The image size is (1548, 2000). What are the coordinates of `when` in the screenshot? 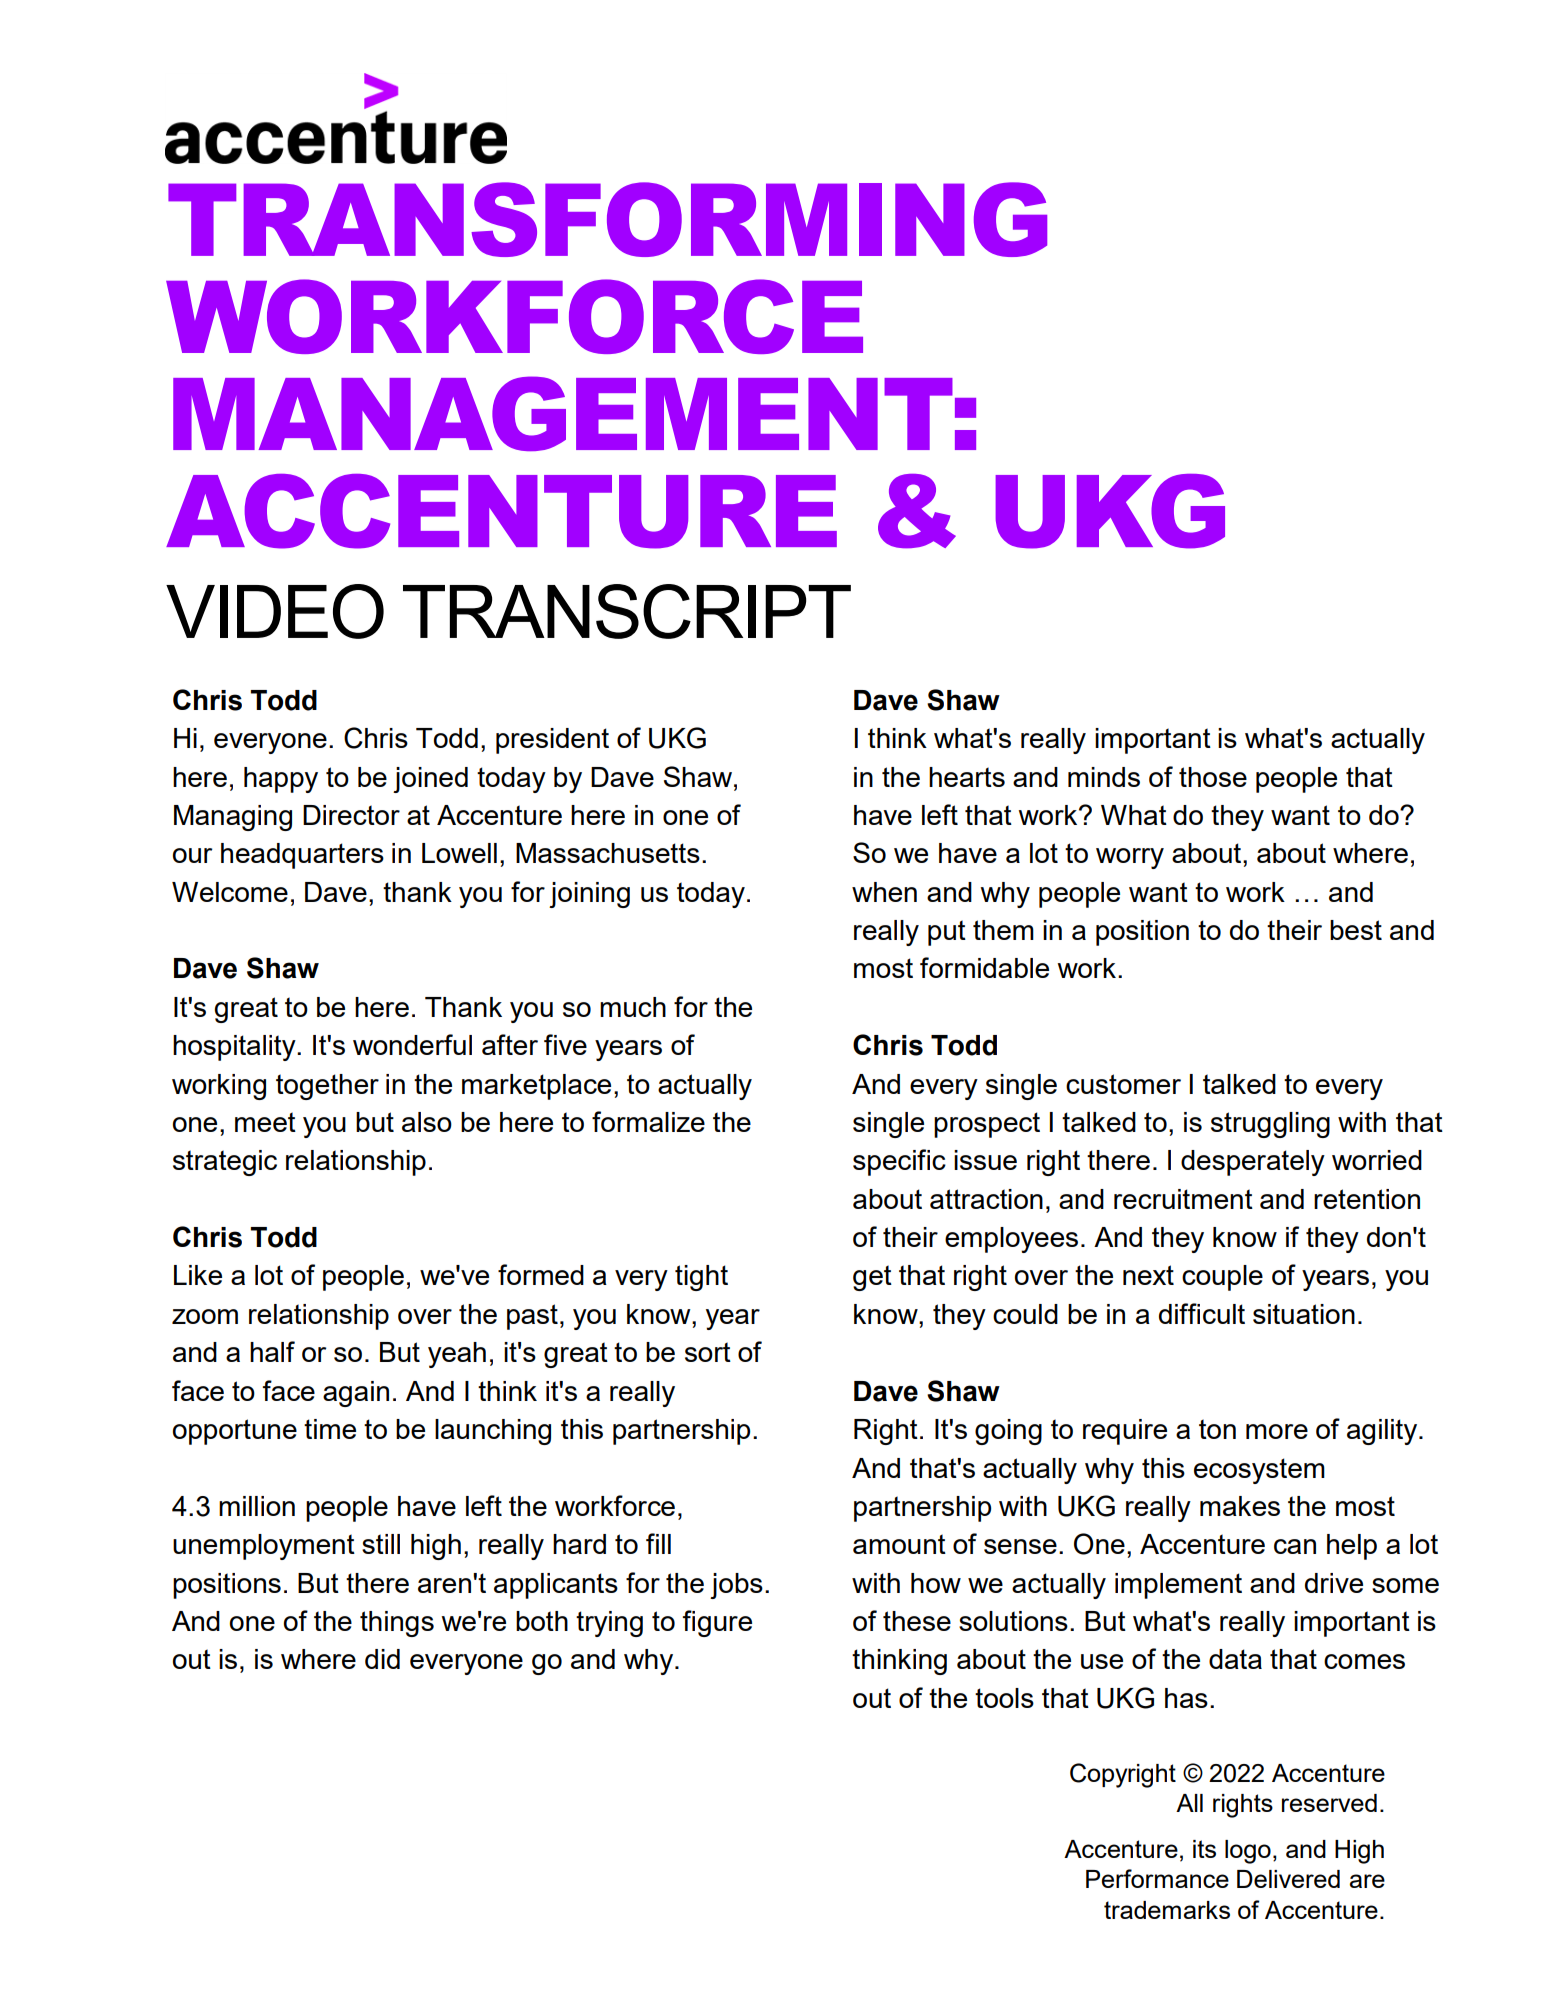 It's located at (884, 892).
